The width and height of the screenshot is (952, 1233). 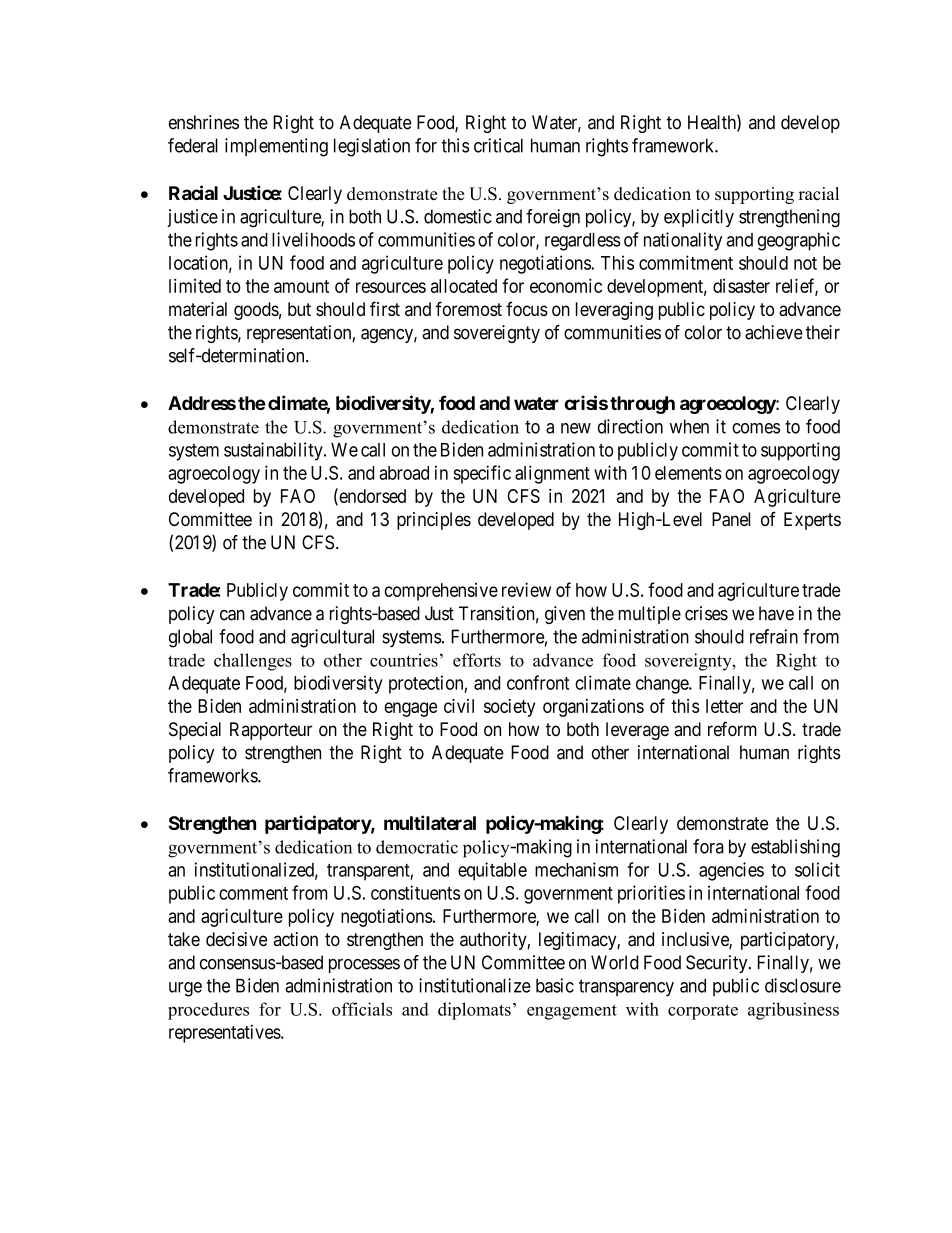 I want to click on multilateral, so click(x=430, y=822).
